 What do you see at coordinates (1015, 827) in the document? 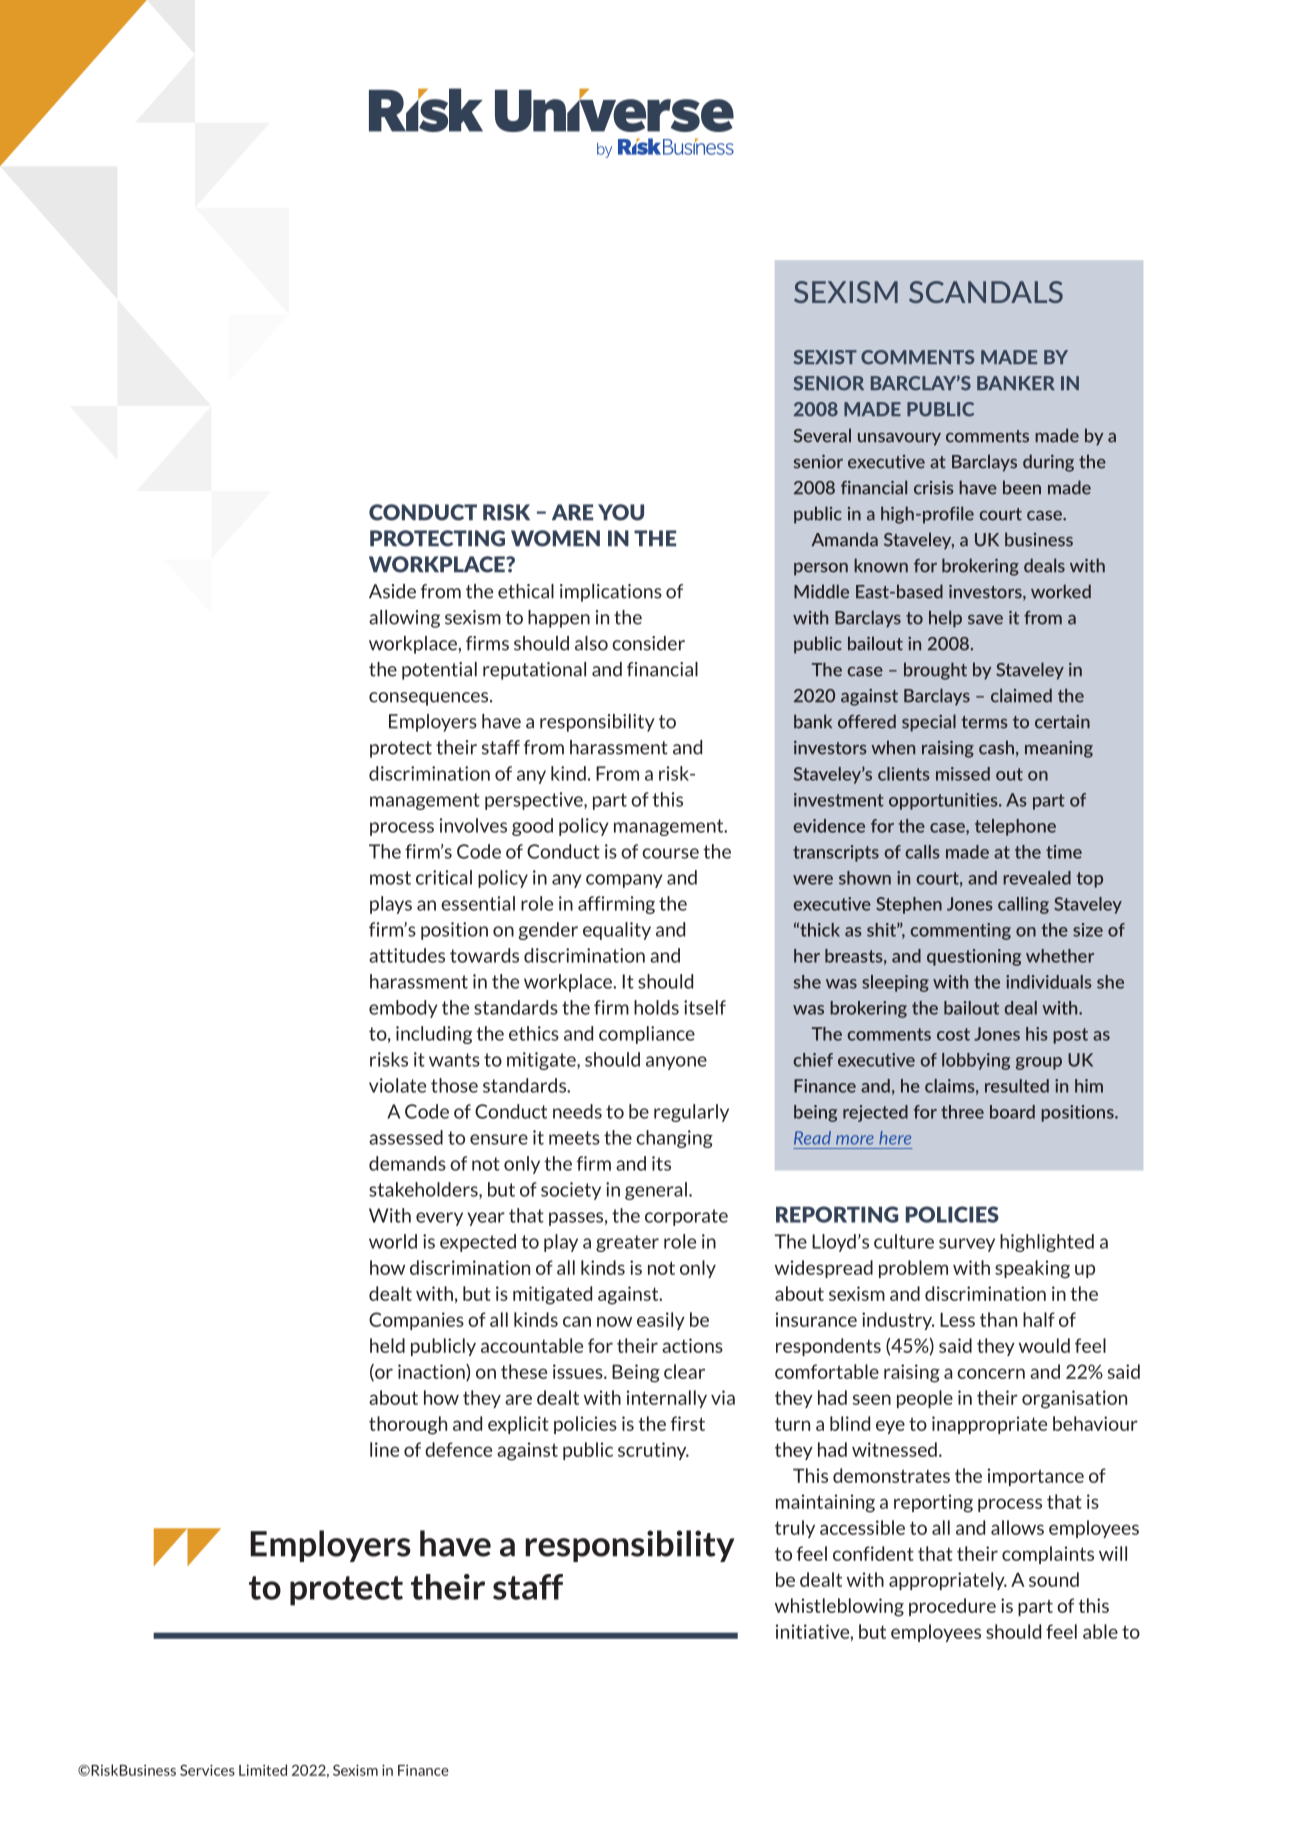
I see `telephone` at bounding box center [1015, 827].
